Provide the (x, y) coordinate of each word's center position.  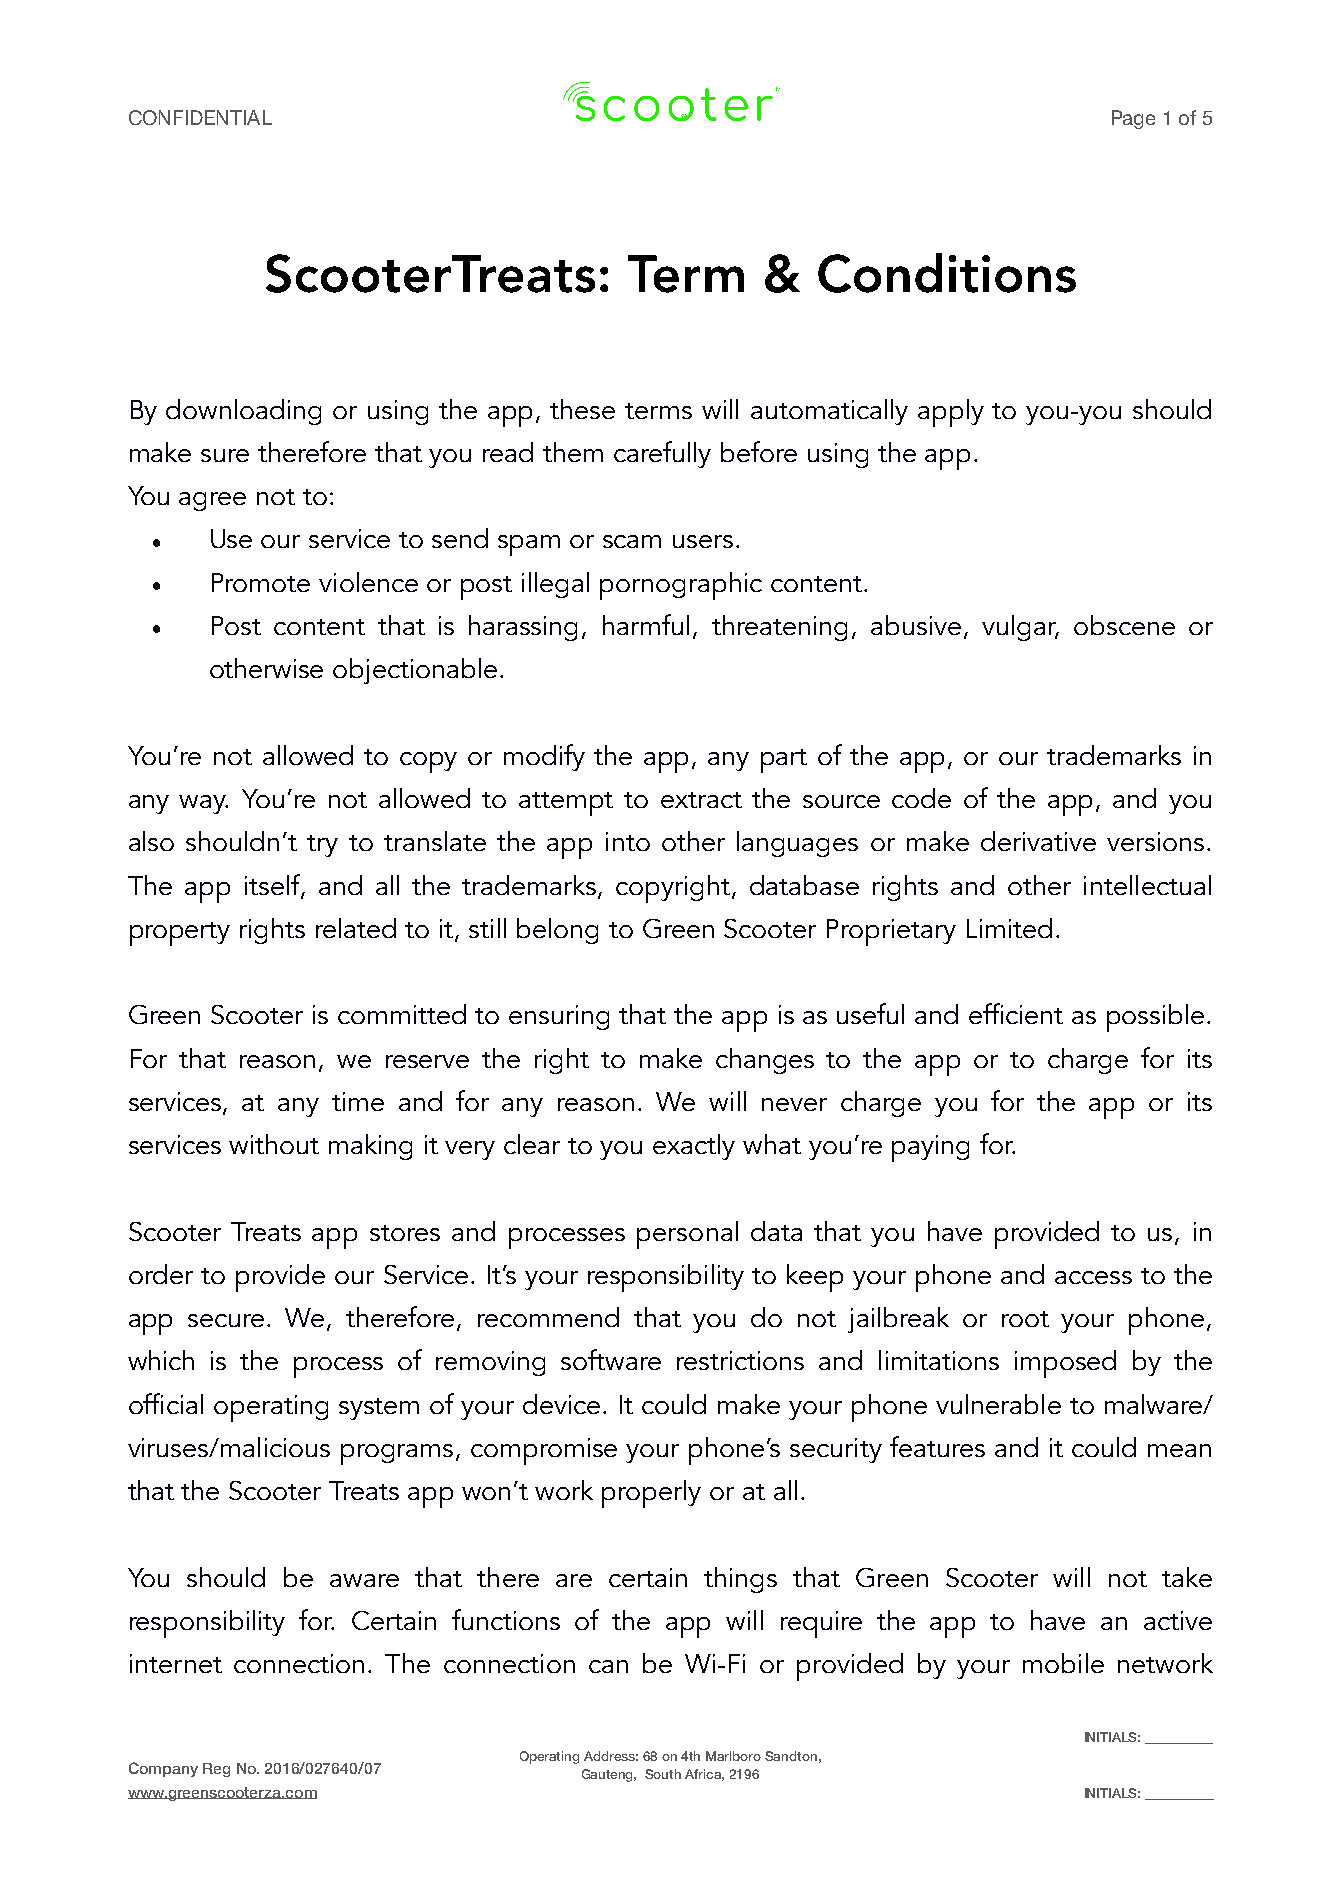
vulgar (1020, 628)
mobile (1063, 1663)
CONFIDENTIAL (200, 117)
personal (687, 1235)
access (1093, 1277)
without (274, 1144)
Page (1133, 119)
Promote (261, 582)
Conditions (947, 273)
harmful (646, 624)
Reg (216, 1770)
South (663, 1774)
